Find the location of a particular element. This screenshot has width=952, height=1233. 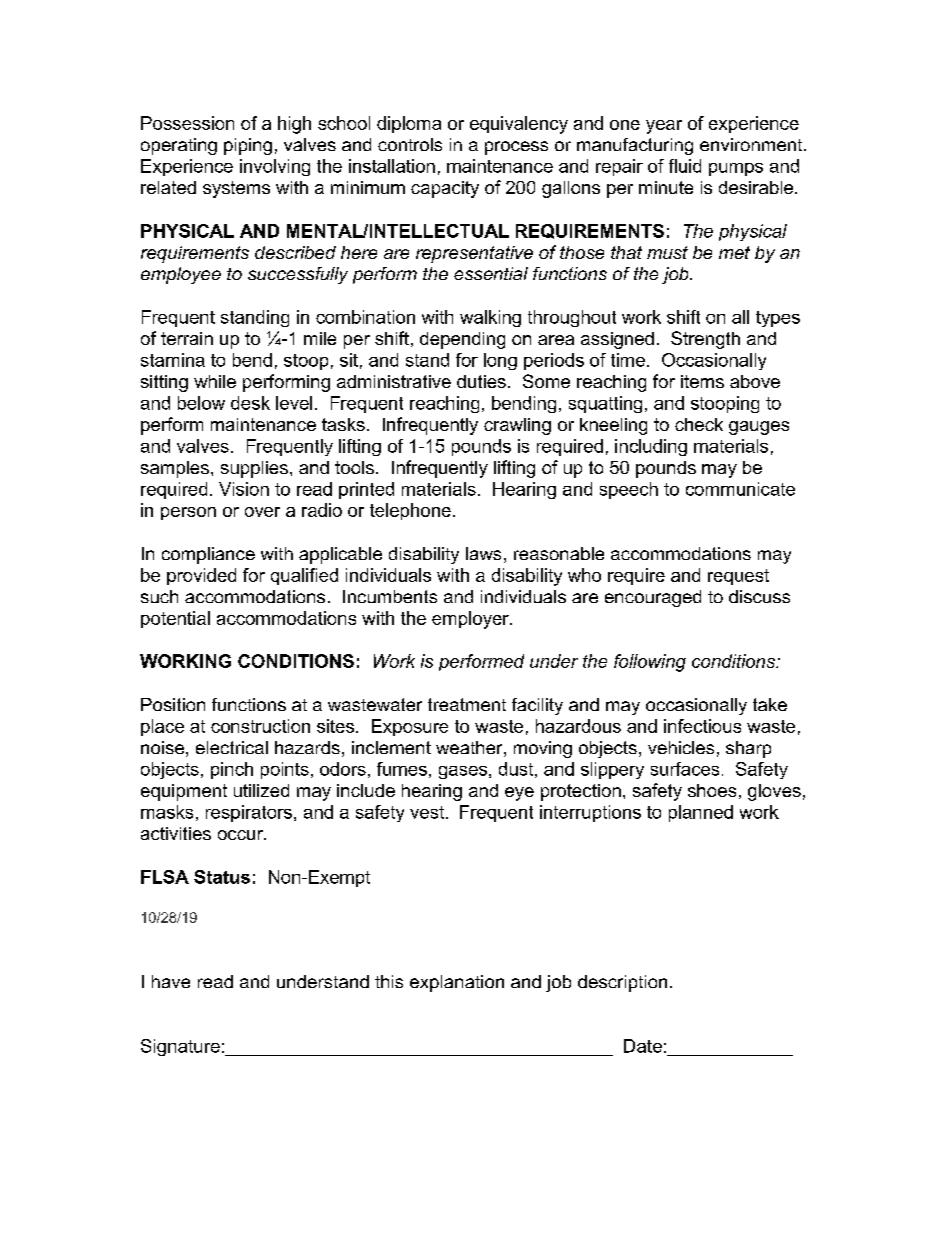

request is located at coordinates (738, 577).
